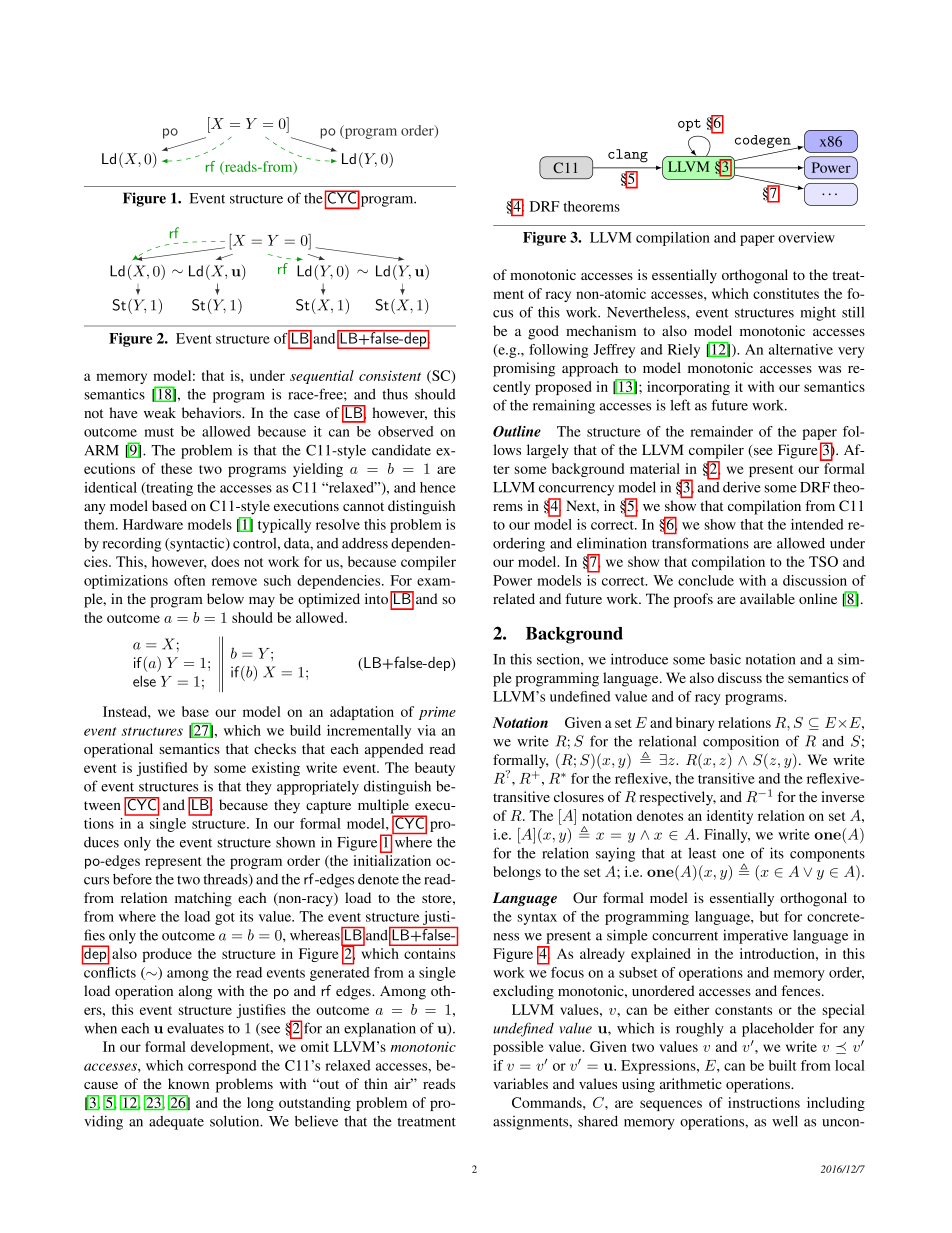 This image has height=1233, width=952. Describe the element at coordinates (764, 143) in the image. I see `codegen` at that location.
